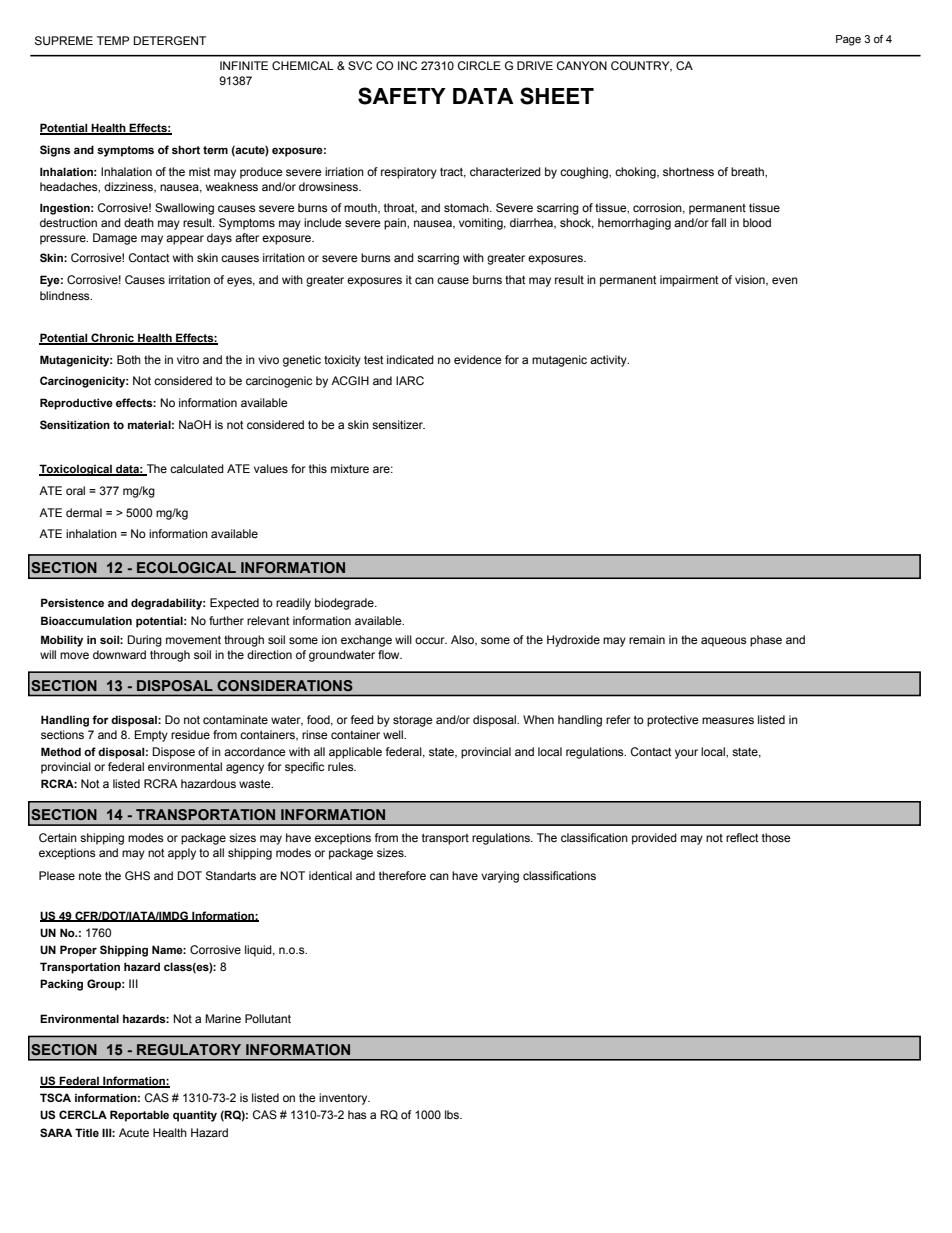 The height and width of the document is (1233, 952). I want to click on occur, so click(431, 640).
